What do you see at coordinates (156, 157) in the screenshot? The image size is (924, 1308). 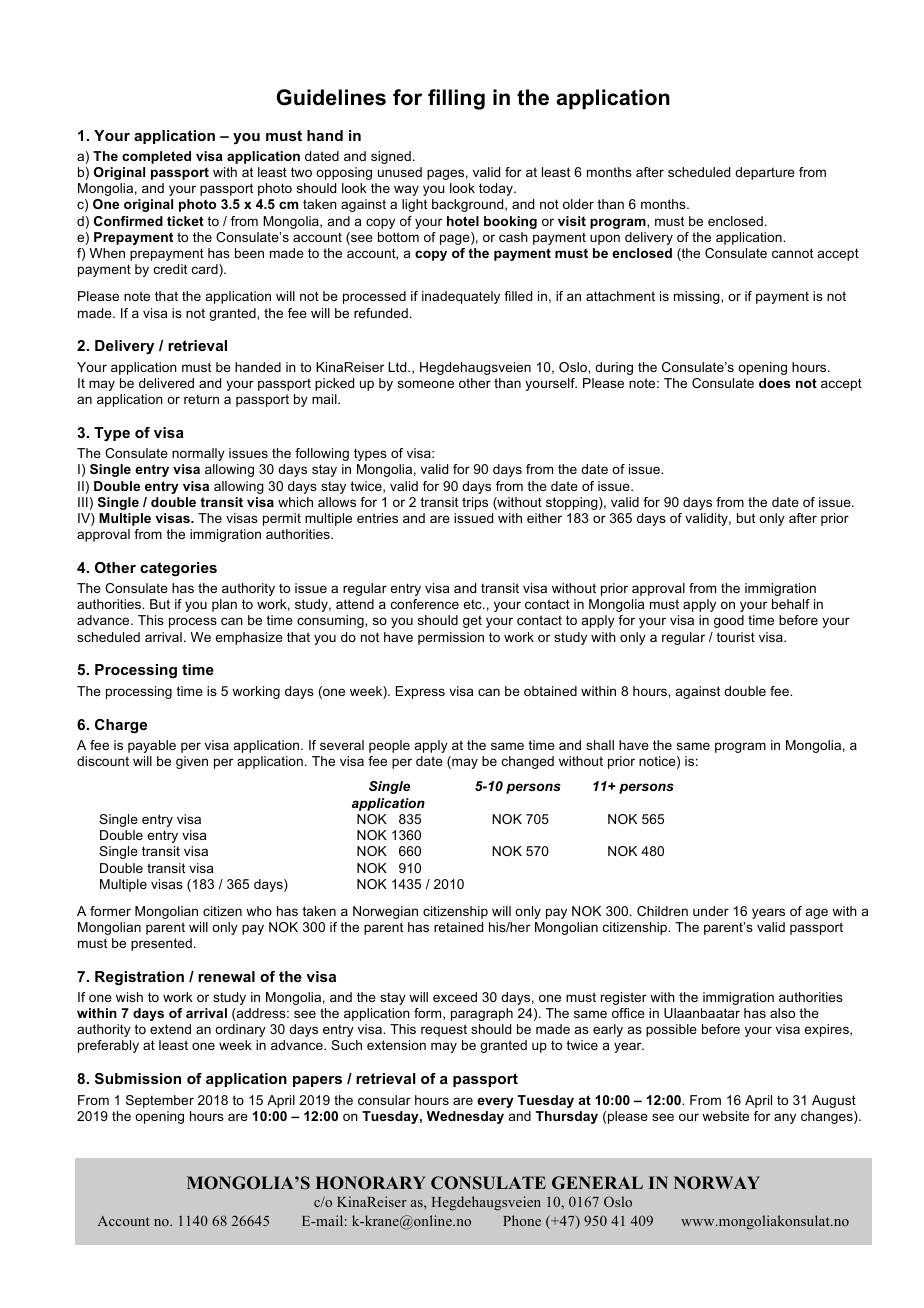 I see `completed` at bounding box center [156, 157].
